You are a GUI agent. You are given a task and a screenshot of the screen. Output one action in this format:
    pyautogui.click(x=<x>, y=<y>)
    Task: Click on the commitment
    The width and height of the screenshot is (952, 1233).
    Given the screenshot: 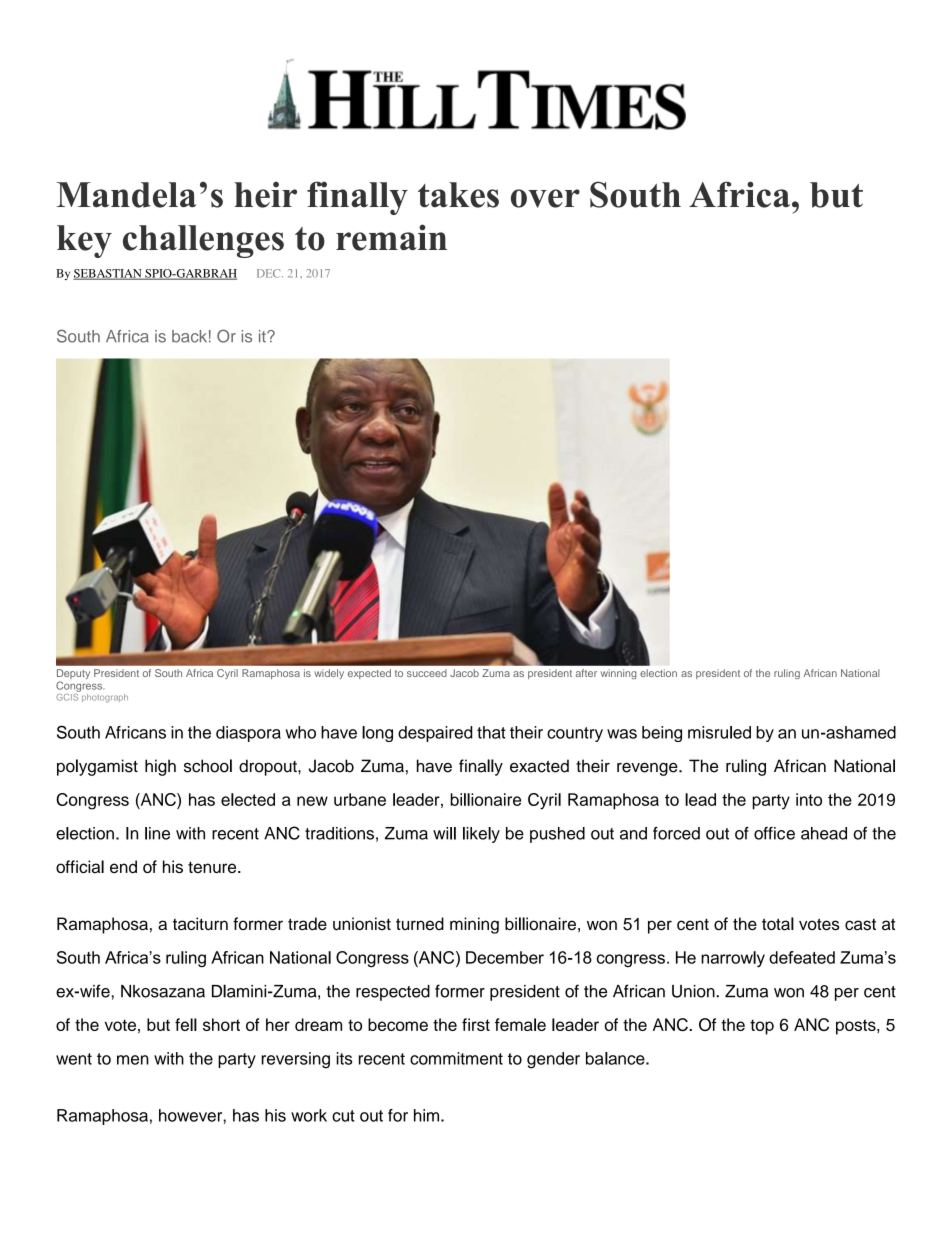 What is the action you would take?
    pyautogui.click(x=456, y=1058)
